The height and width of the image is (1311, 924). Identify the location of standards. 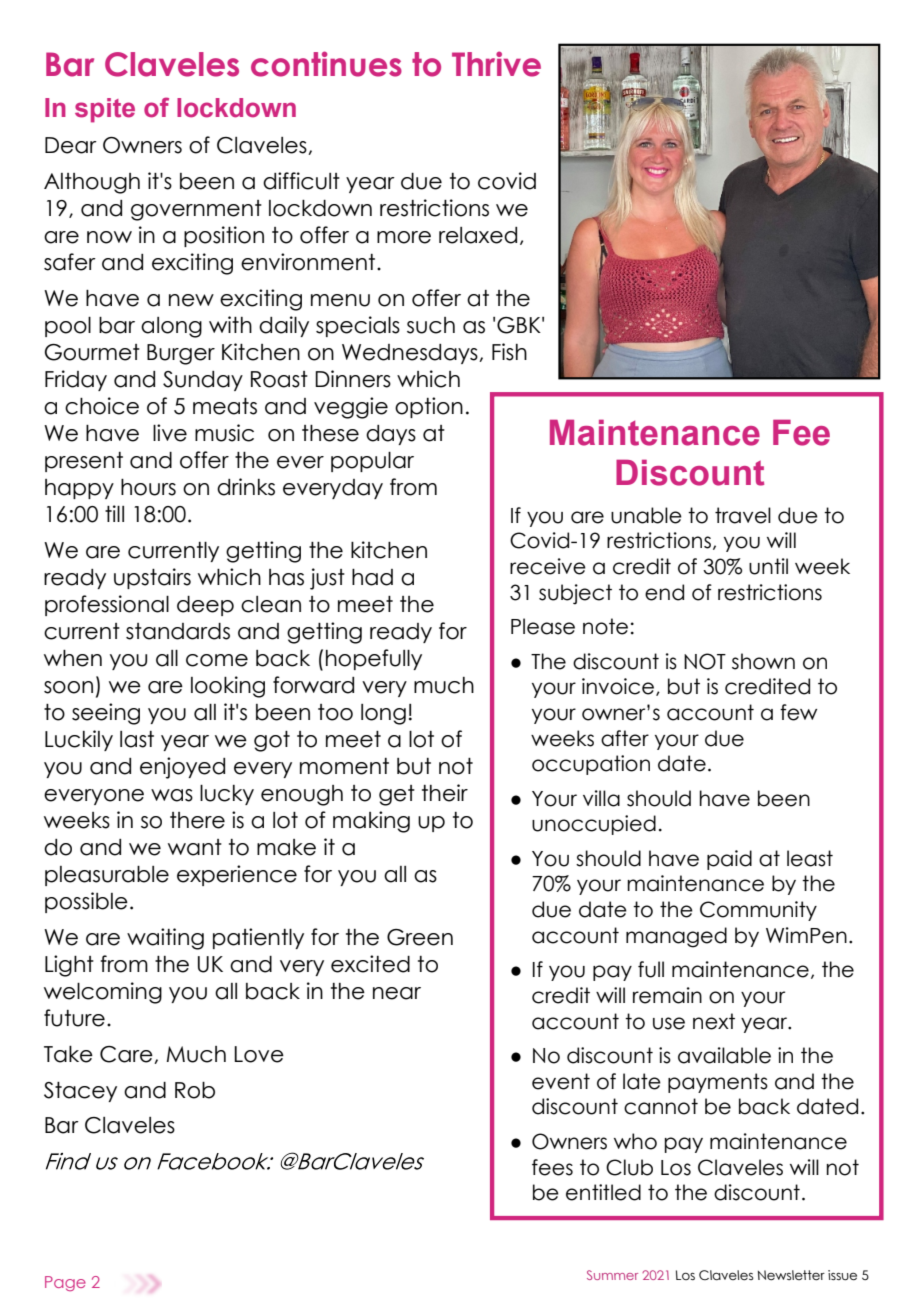
(178, 631).
